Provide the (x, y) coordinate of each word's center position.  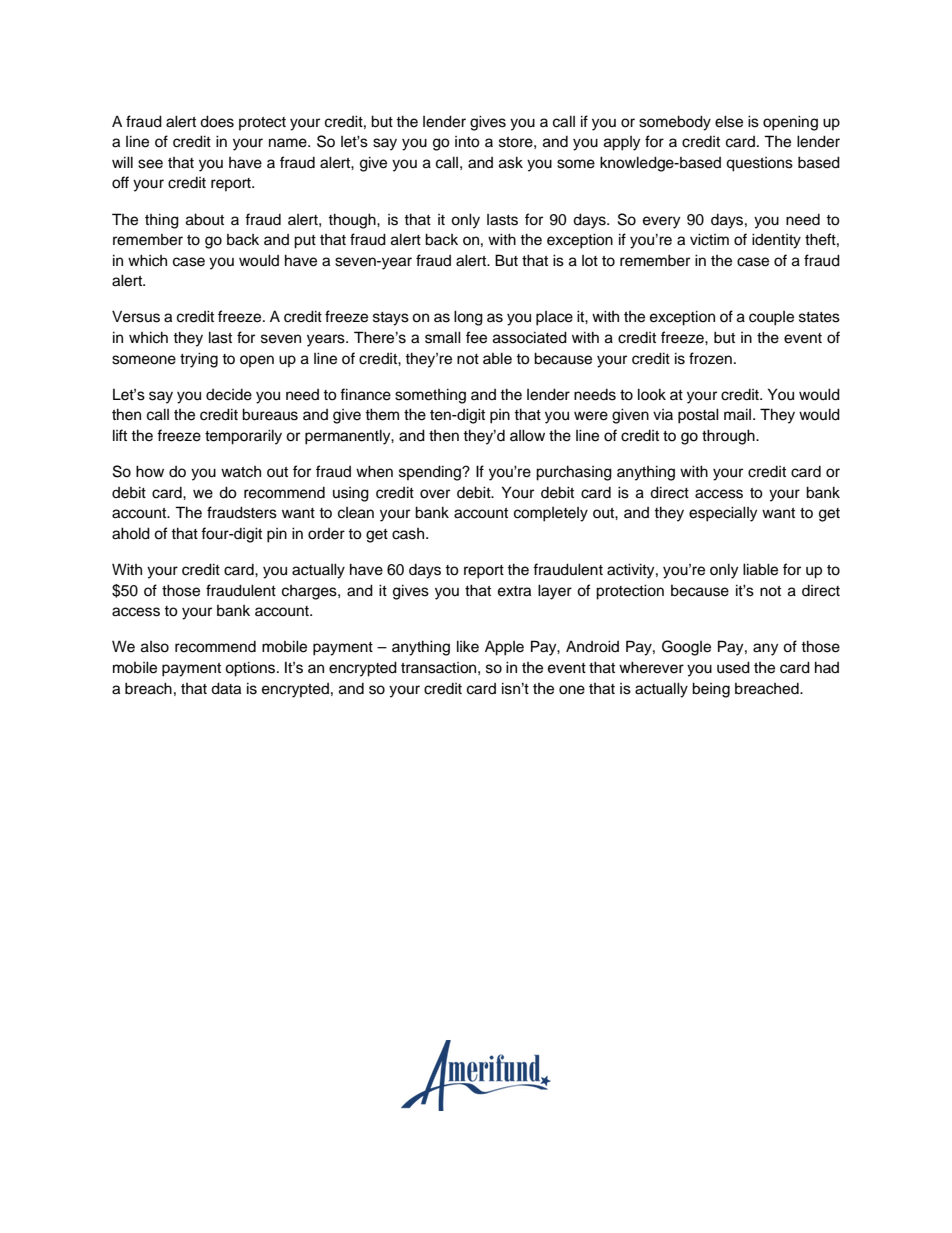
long (468, 318)
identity (776, 241)
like (468, 646)
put (305, 242)
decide (229, 395)
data (226, 688)
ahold (131, 533)
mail (737, 414)
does (217, 121)
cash (408, 534)
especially (723, 514)
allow (527, 435)
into (467, 142)
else (729, 121)
